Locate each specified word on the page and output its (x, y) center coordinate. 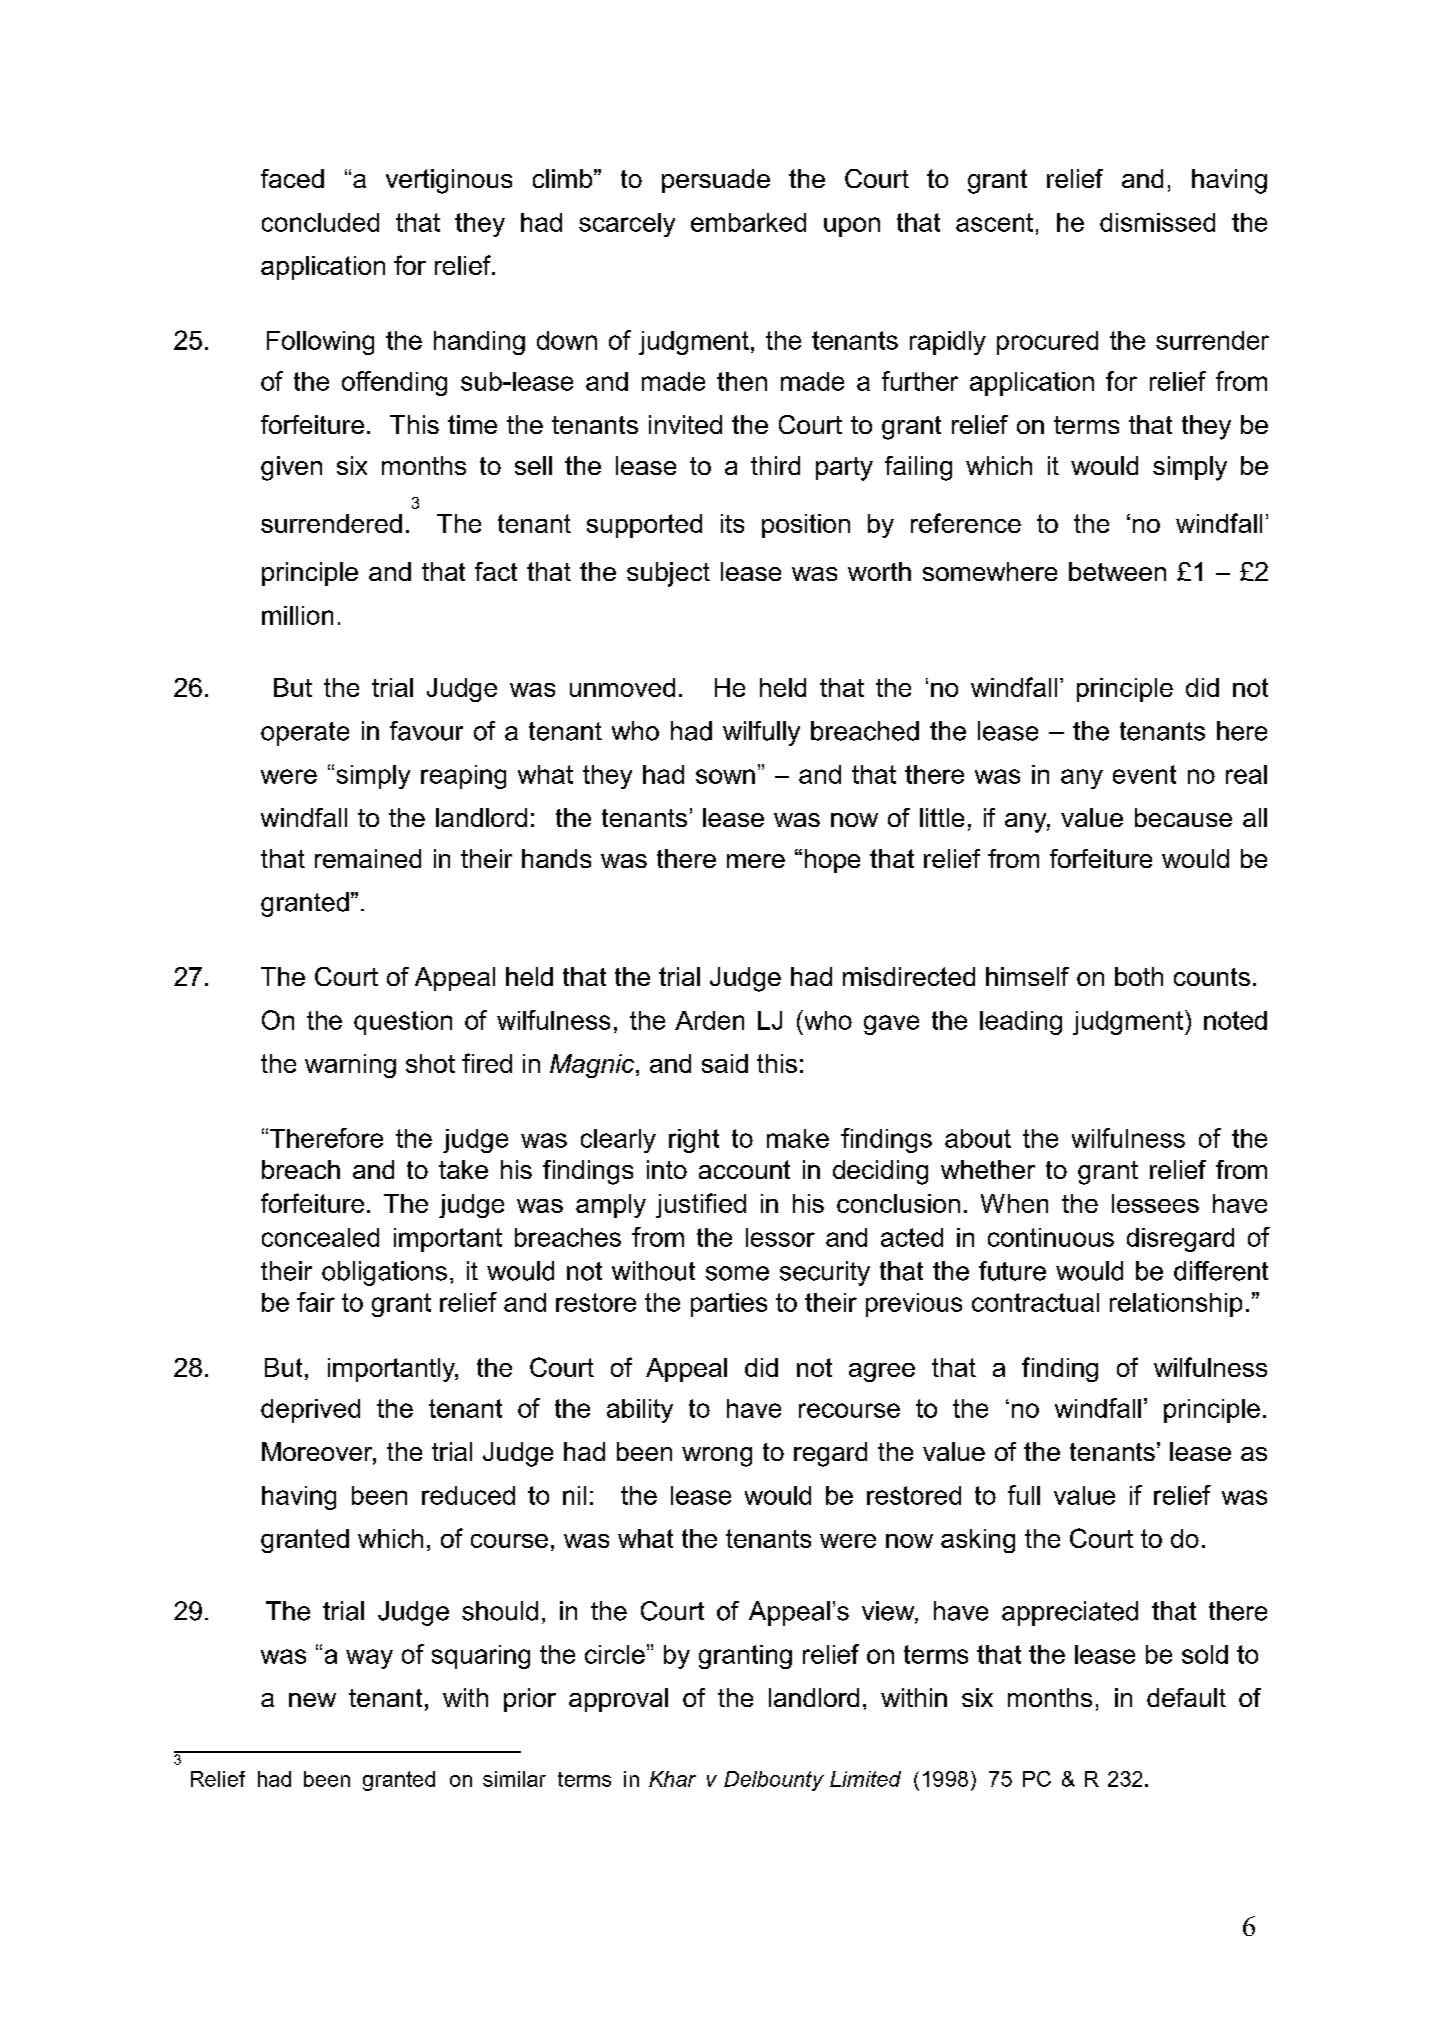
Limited (865, 1779)
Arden (709, 1020)
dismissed (1157, 222)
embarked (748, 222)
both (1139, 976)
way (369, 1659)
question (403, 1023)
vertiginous (449, 181)
